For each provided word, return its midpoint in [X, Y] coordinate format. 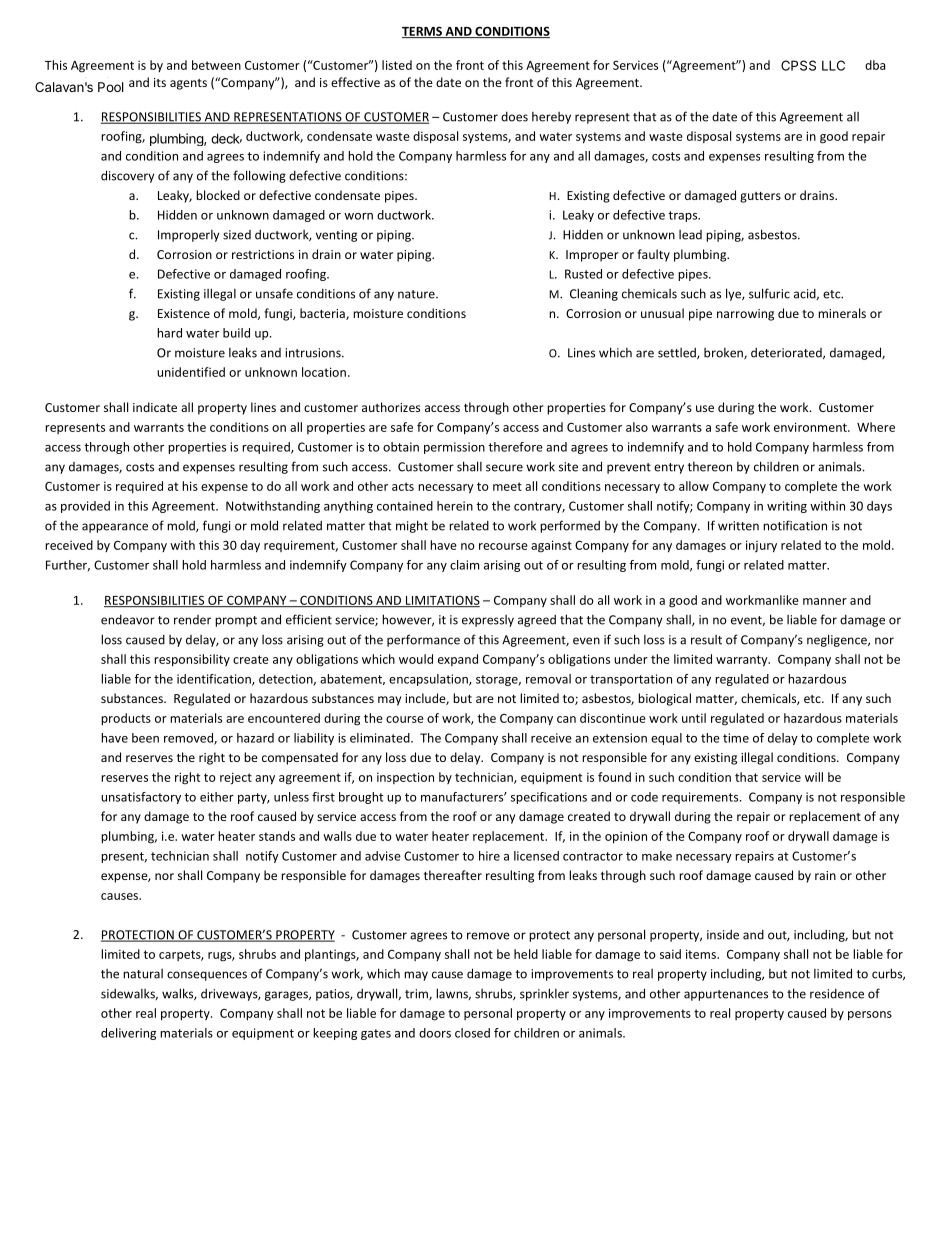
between [216, 65]
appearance [115, 528]
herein [455, 506]
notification [795, 525]
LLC [833, 65]
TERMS [423, 32]
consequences [207, 976]
